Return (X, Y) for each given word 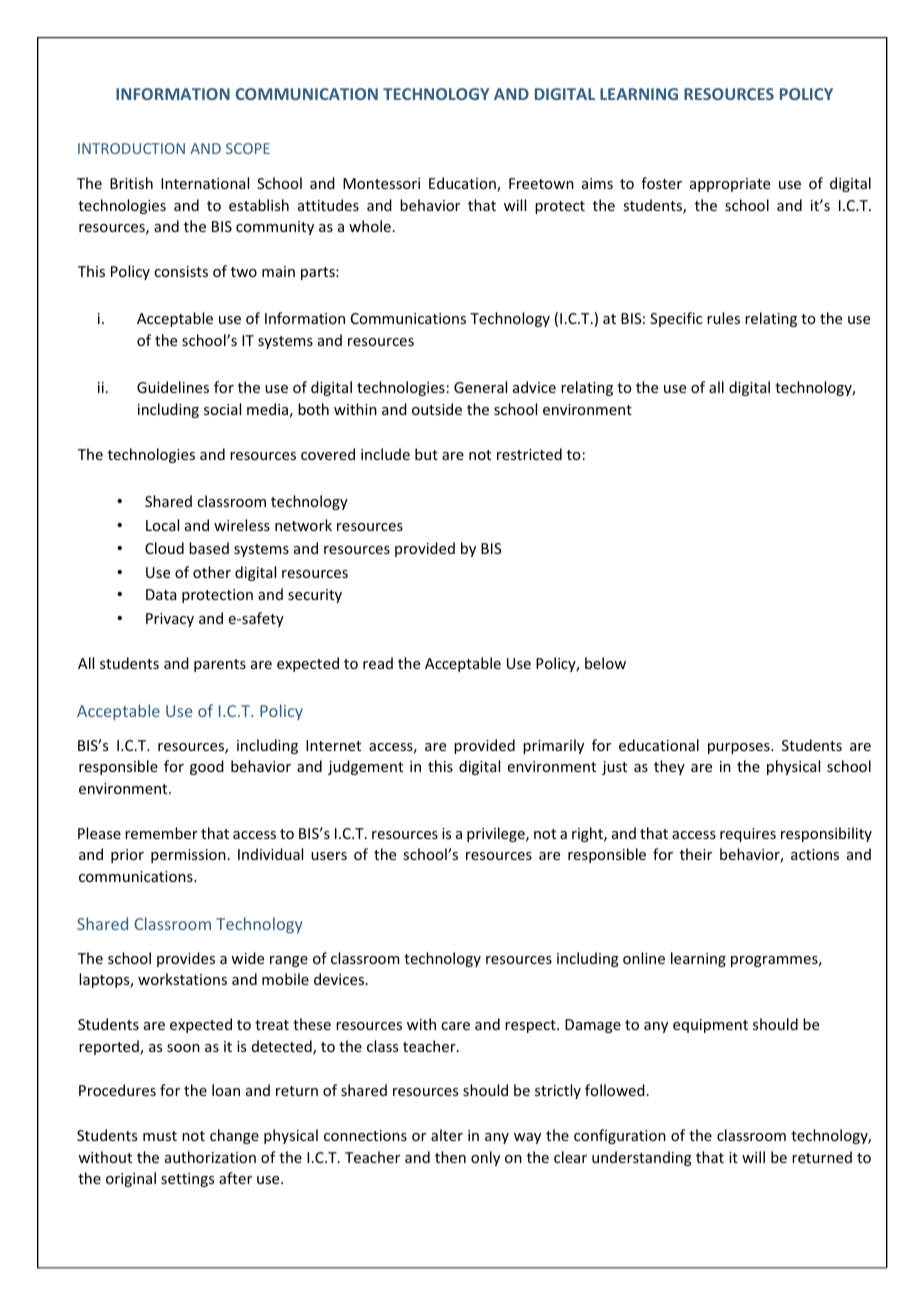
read (378, 663)
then (450, 1157)
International (205, 183)
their (696, 854)
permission (188, 856)
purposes (740, 748)
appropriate (730, 185)
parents (220, 665)
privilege (497, 834)
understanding (642, 1158)
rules (723, 318)
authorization (210, 1157)
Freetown (541, 183)
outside (437, 409)
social (222, 409)
